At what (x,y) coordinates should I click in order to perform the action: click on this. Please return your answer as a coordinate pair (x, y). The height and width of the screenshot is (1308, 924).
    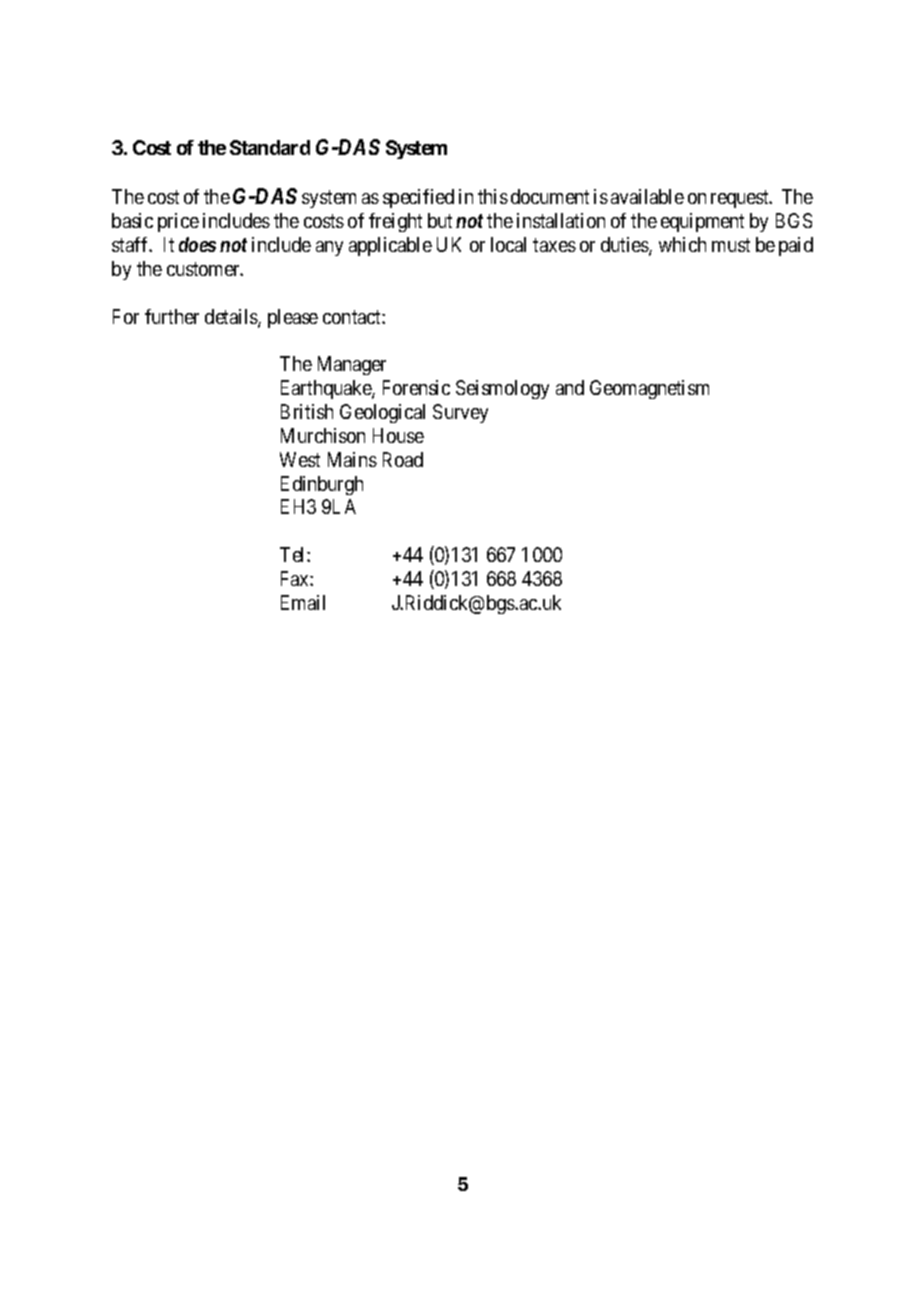
    Looking at the image, I should click on (493, 196).
